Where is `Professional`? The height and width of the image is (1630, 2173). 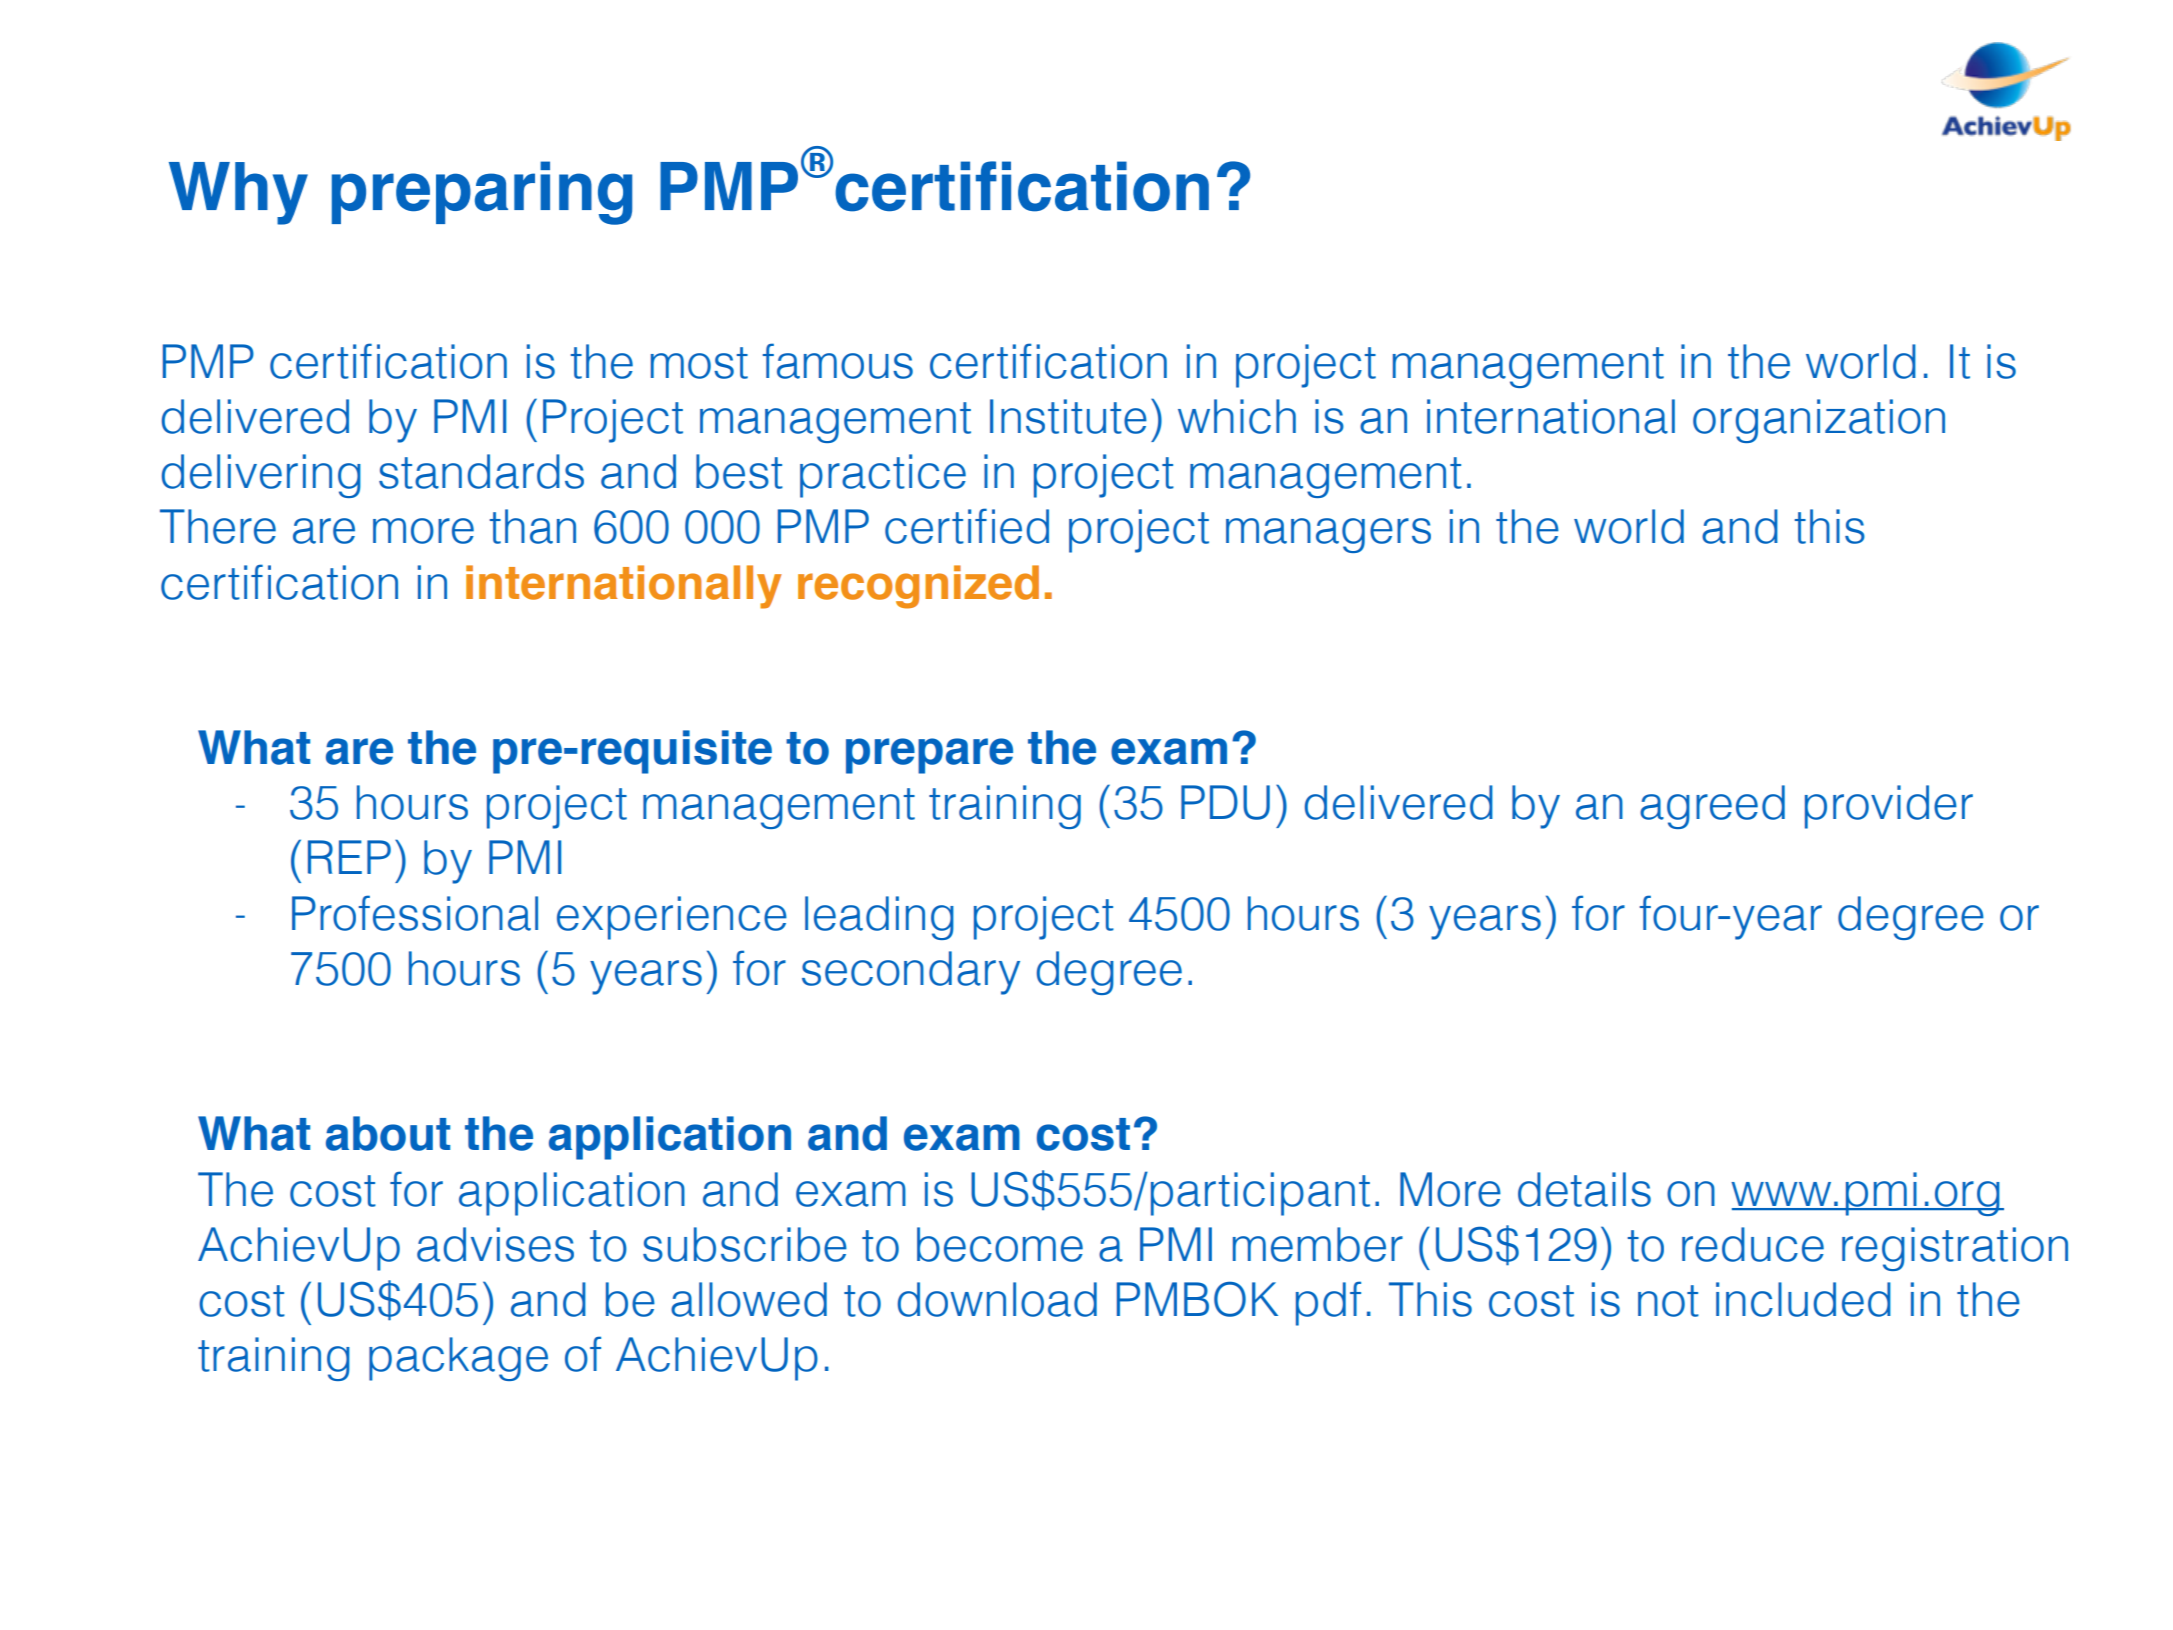 Professional is located at coordinates (415, 913).
